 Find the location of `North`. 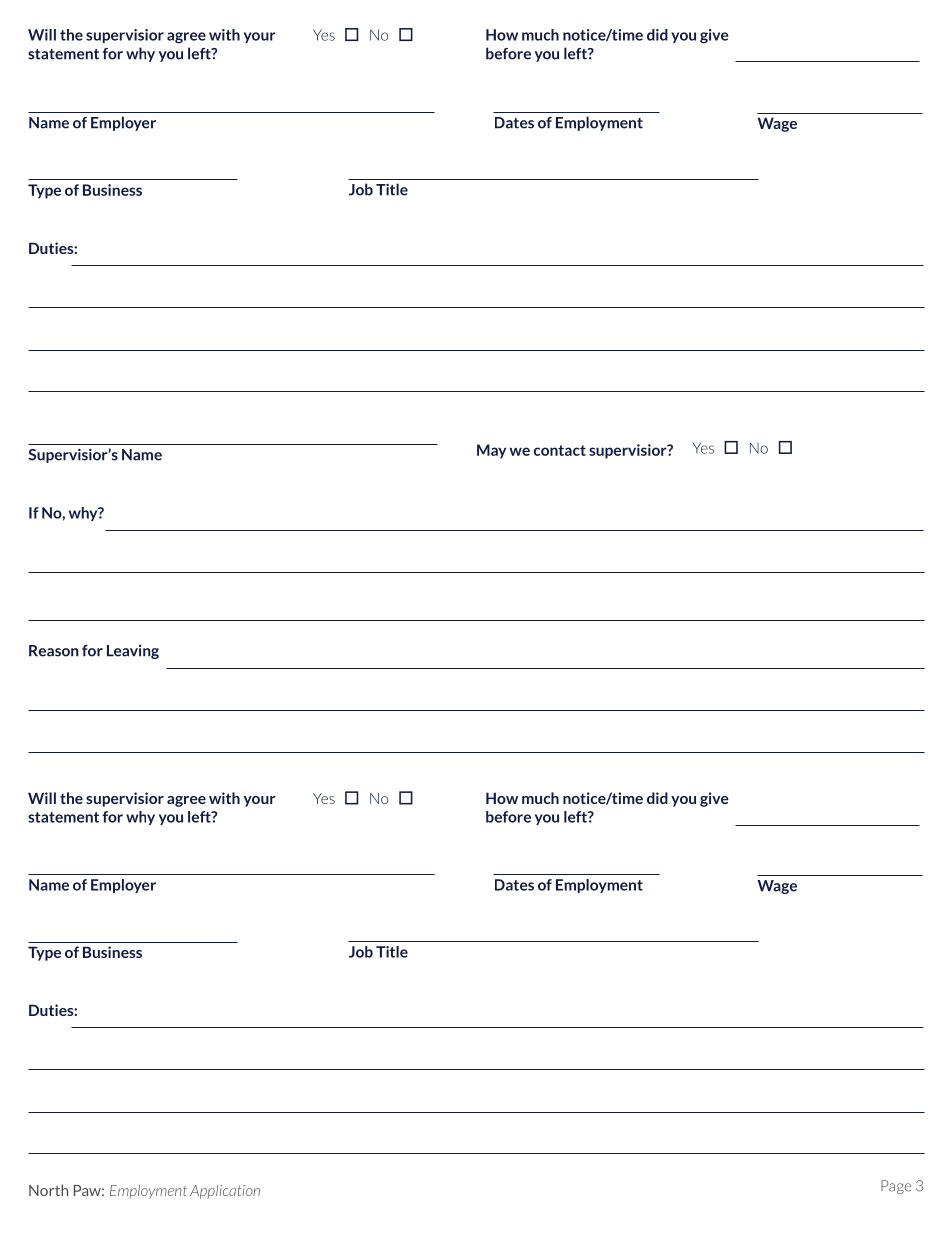

North is located at coordinates (48, 1190).
